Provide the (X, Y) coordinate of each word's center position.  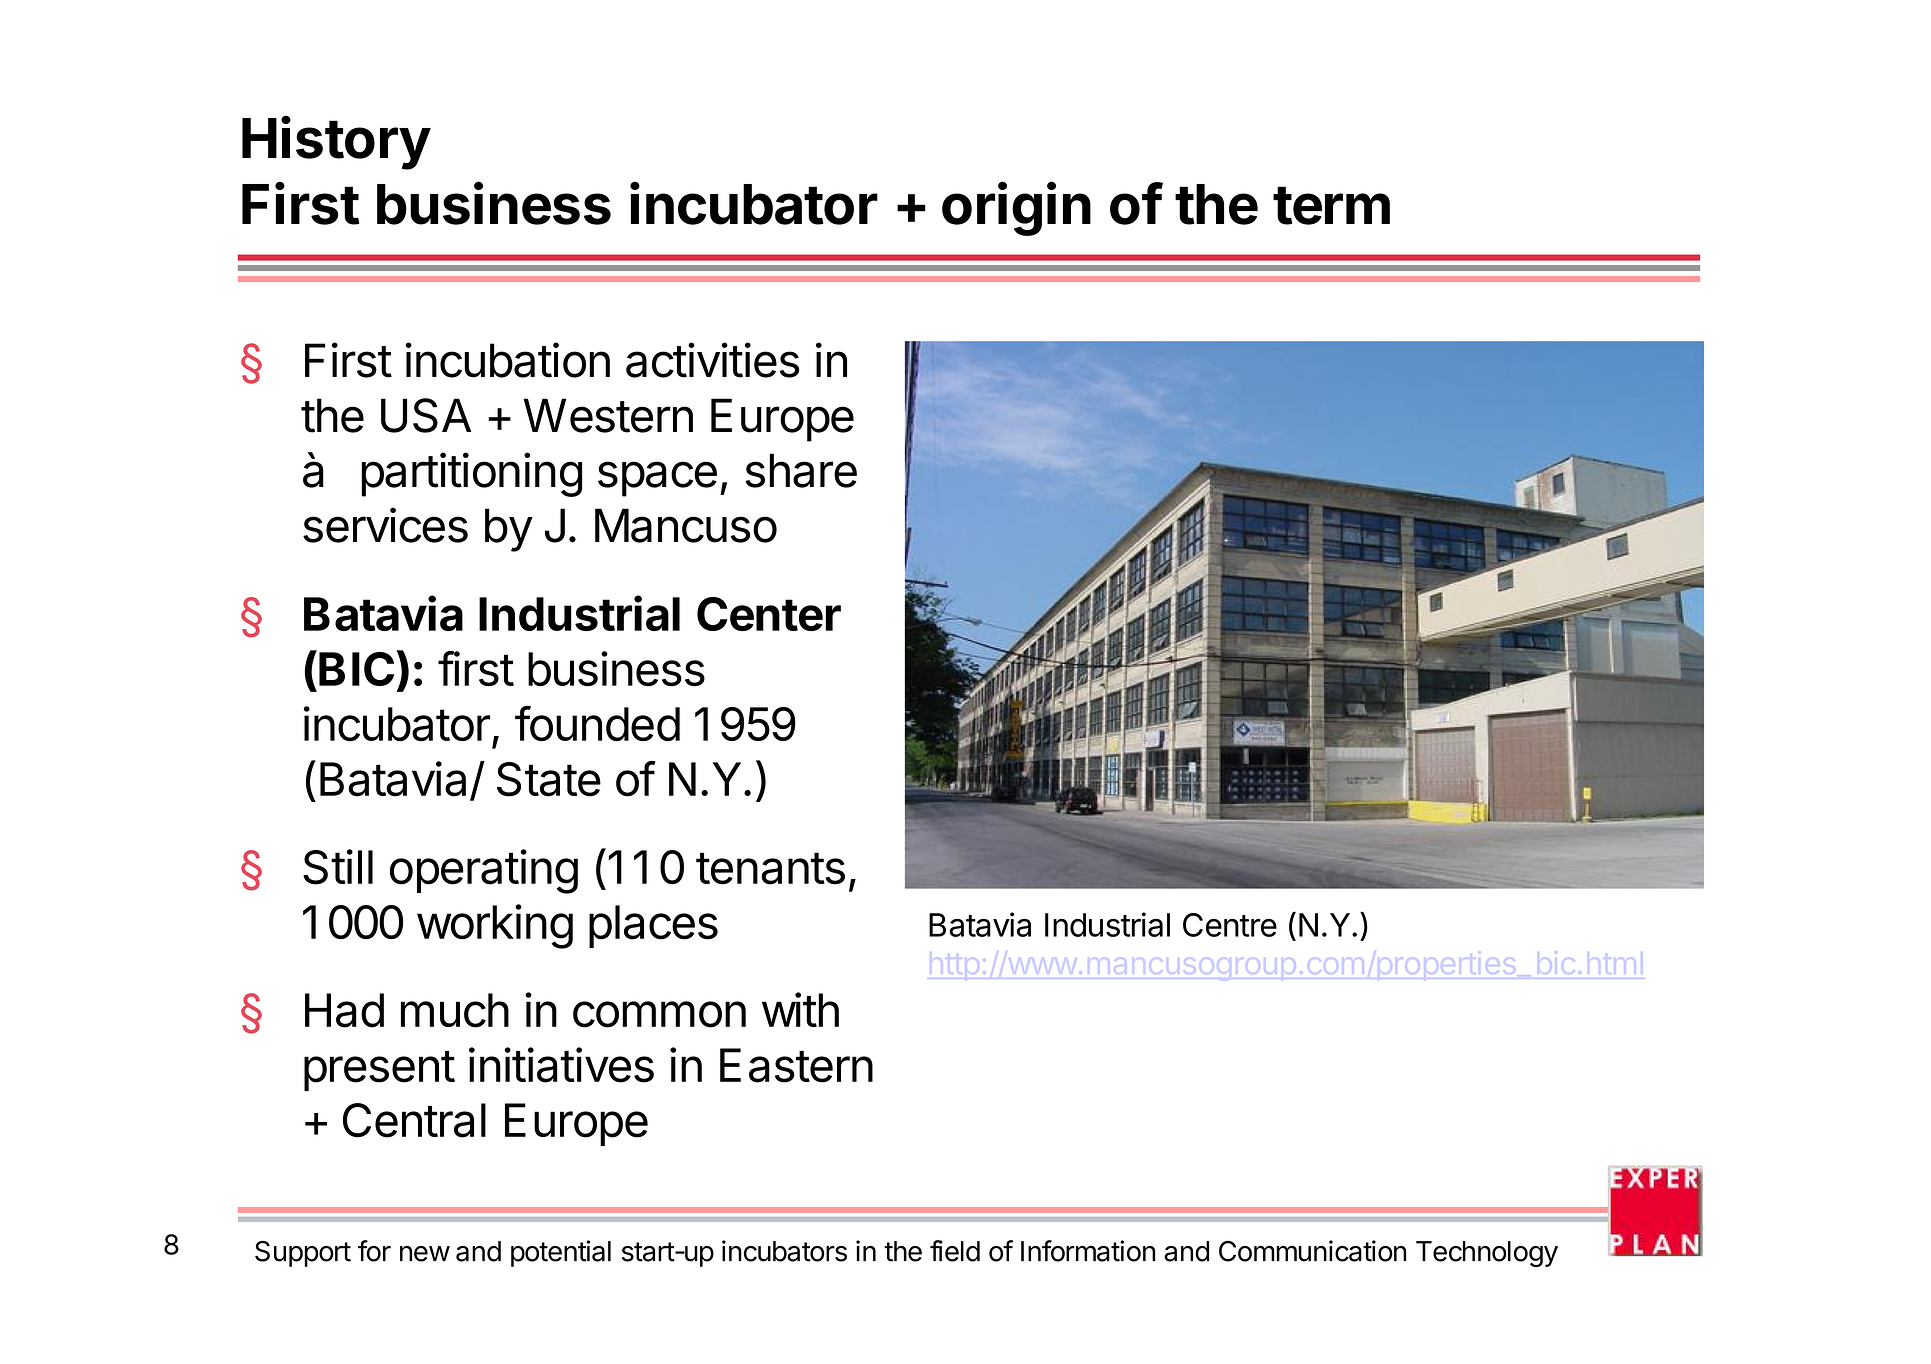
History (336, 143)
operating (484, 871)
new (425, 1254)
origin (1016, 209)
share (801, 470)
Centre (1230, 925)
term (1331, 205)
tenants (770, 868)
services (385, 525)
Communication (1312, 1251)
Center (769, 614)
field (955, 1251)
